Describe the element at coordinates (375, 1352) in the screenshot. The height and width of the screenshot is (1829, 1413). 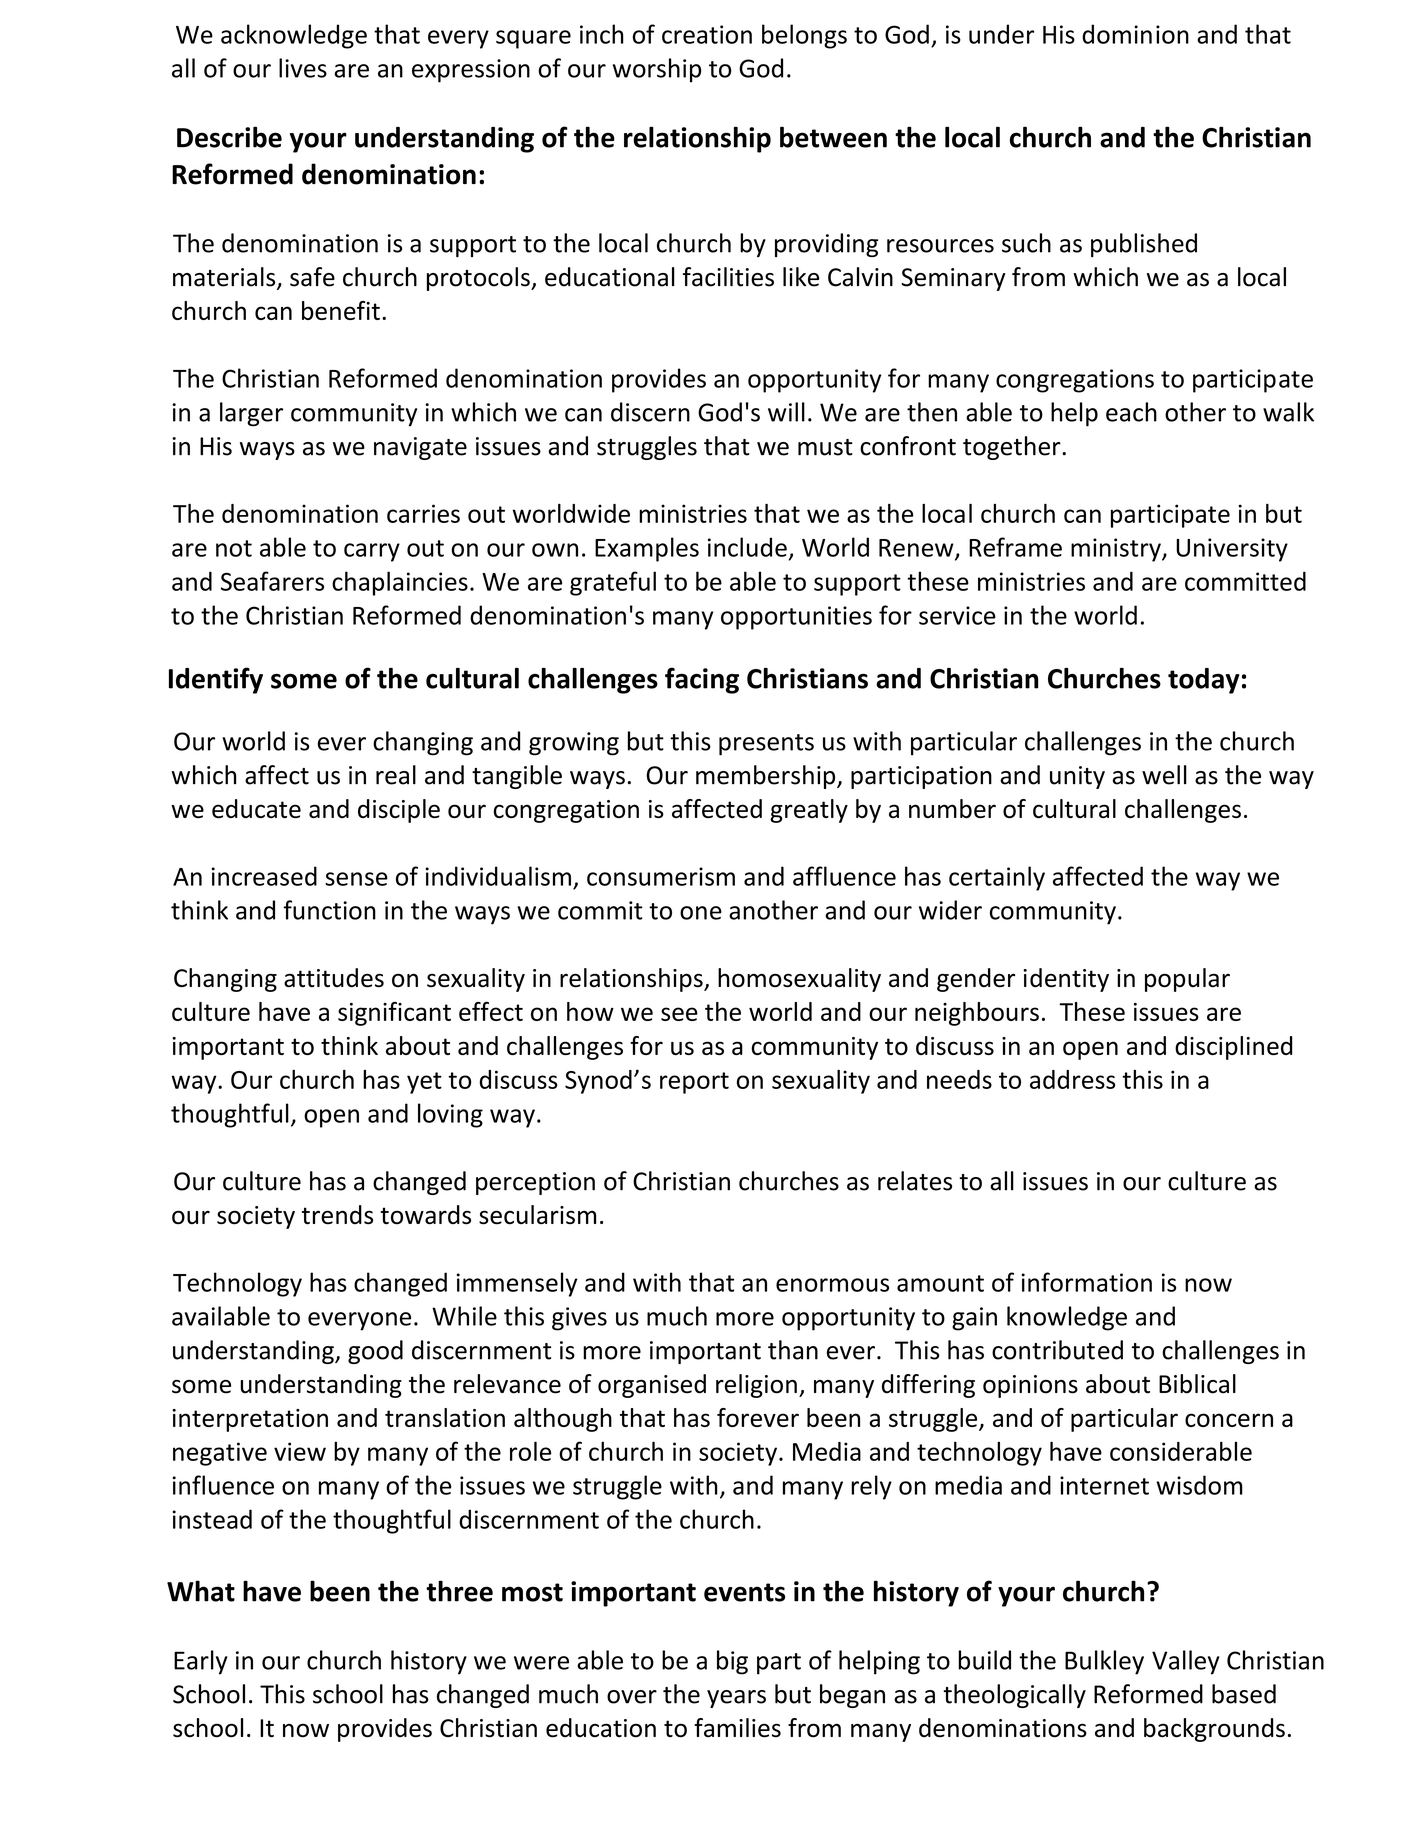
I see `good` at that location.
